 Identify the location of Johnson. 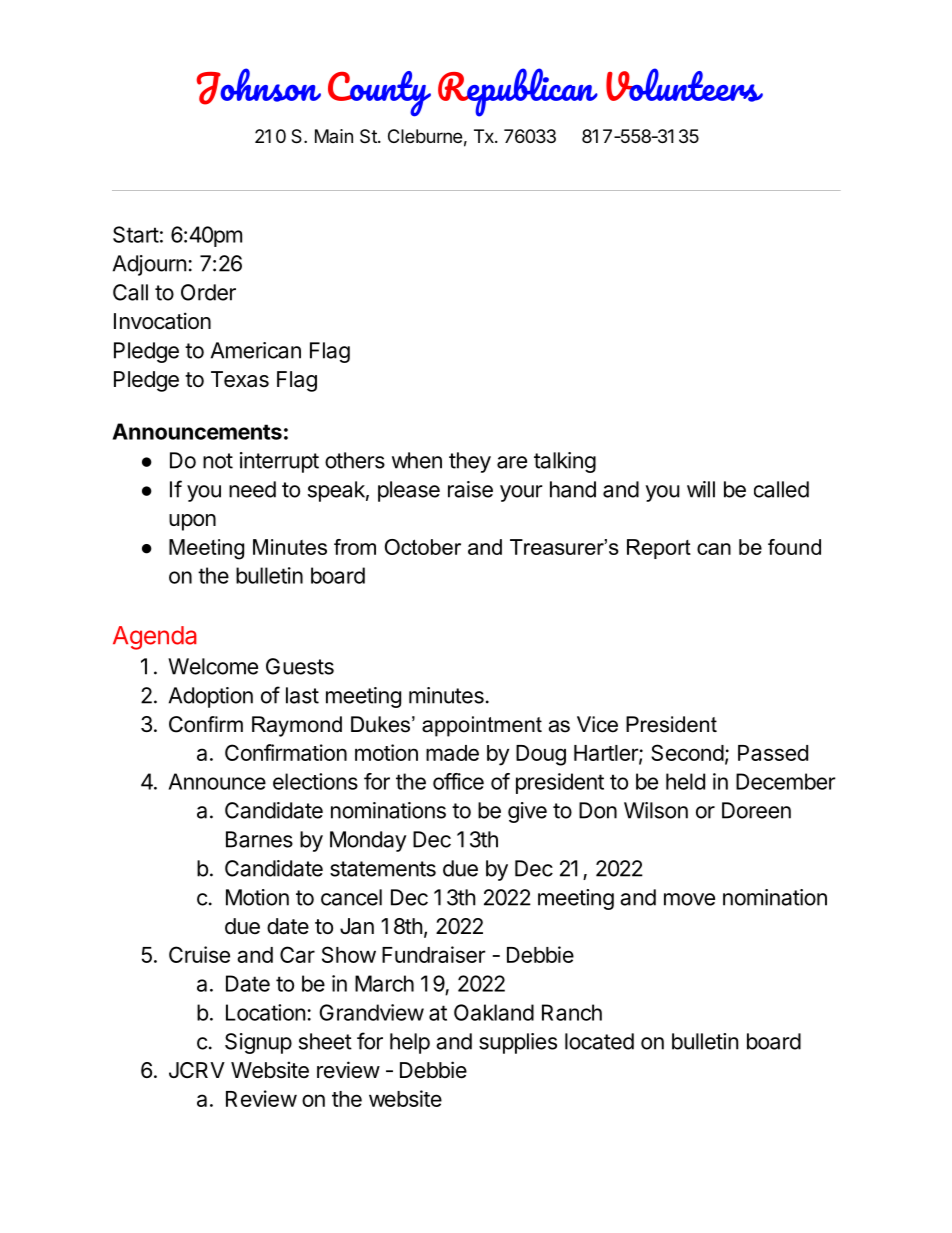
(259, 86).
